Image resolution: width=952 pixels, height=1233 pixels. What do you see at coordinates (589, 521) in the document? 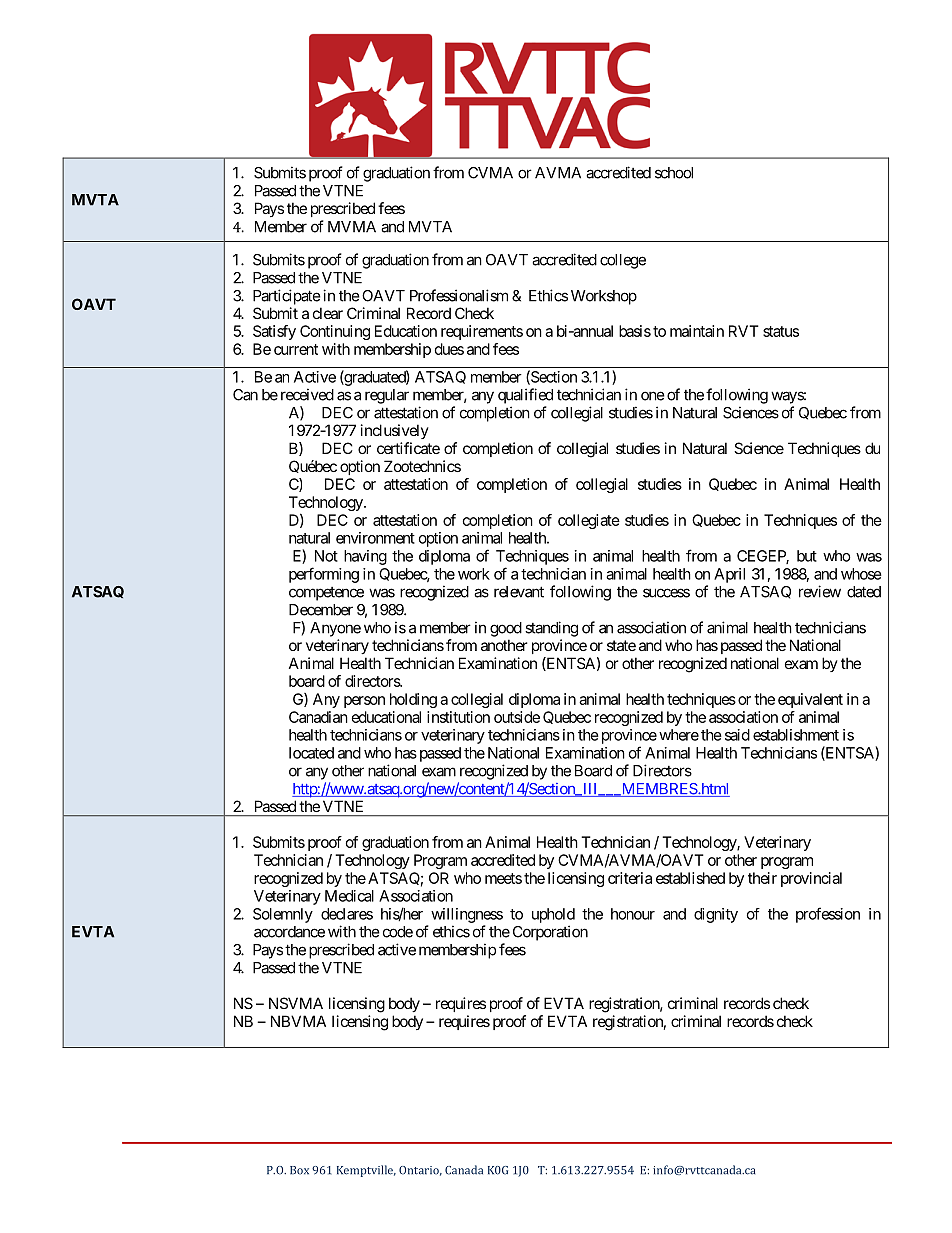
I see `collegiate` at bounding box center [589, 521].
